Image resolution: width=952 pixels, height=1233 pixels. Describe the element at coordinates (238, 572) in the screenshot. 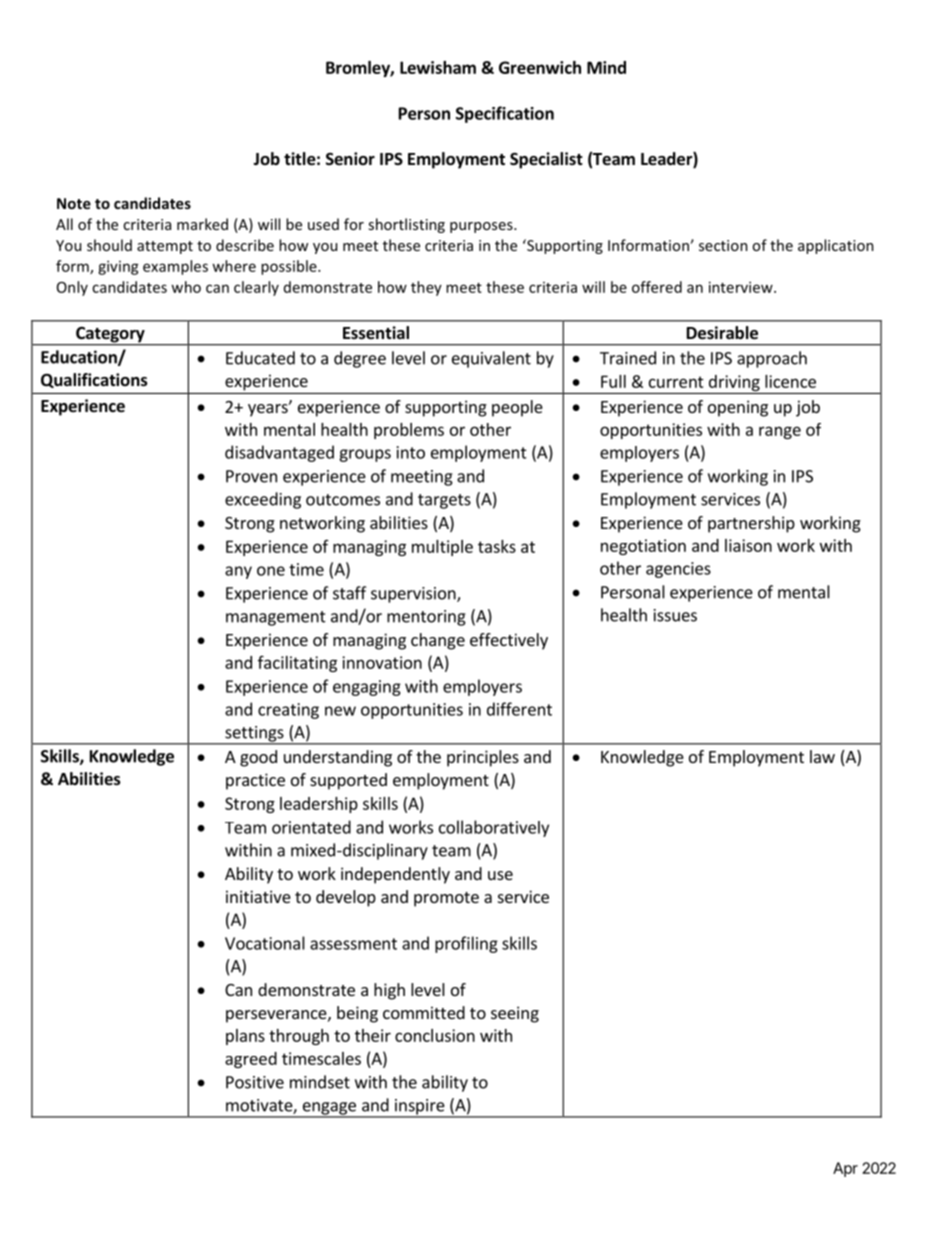

I see `any` at that location.
